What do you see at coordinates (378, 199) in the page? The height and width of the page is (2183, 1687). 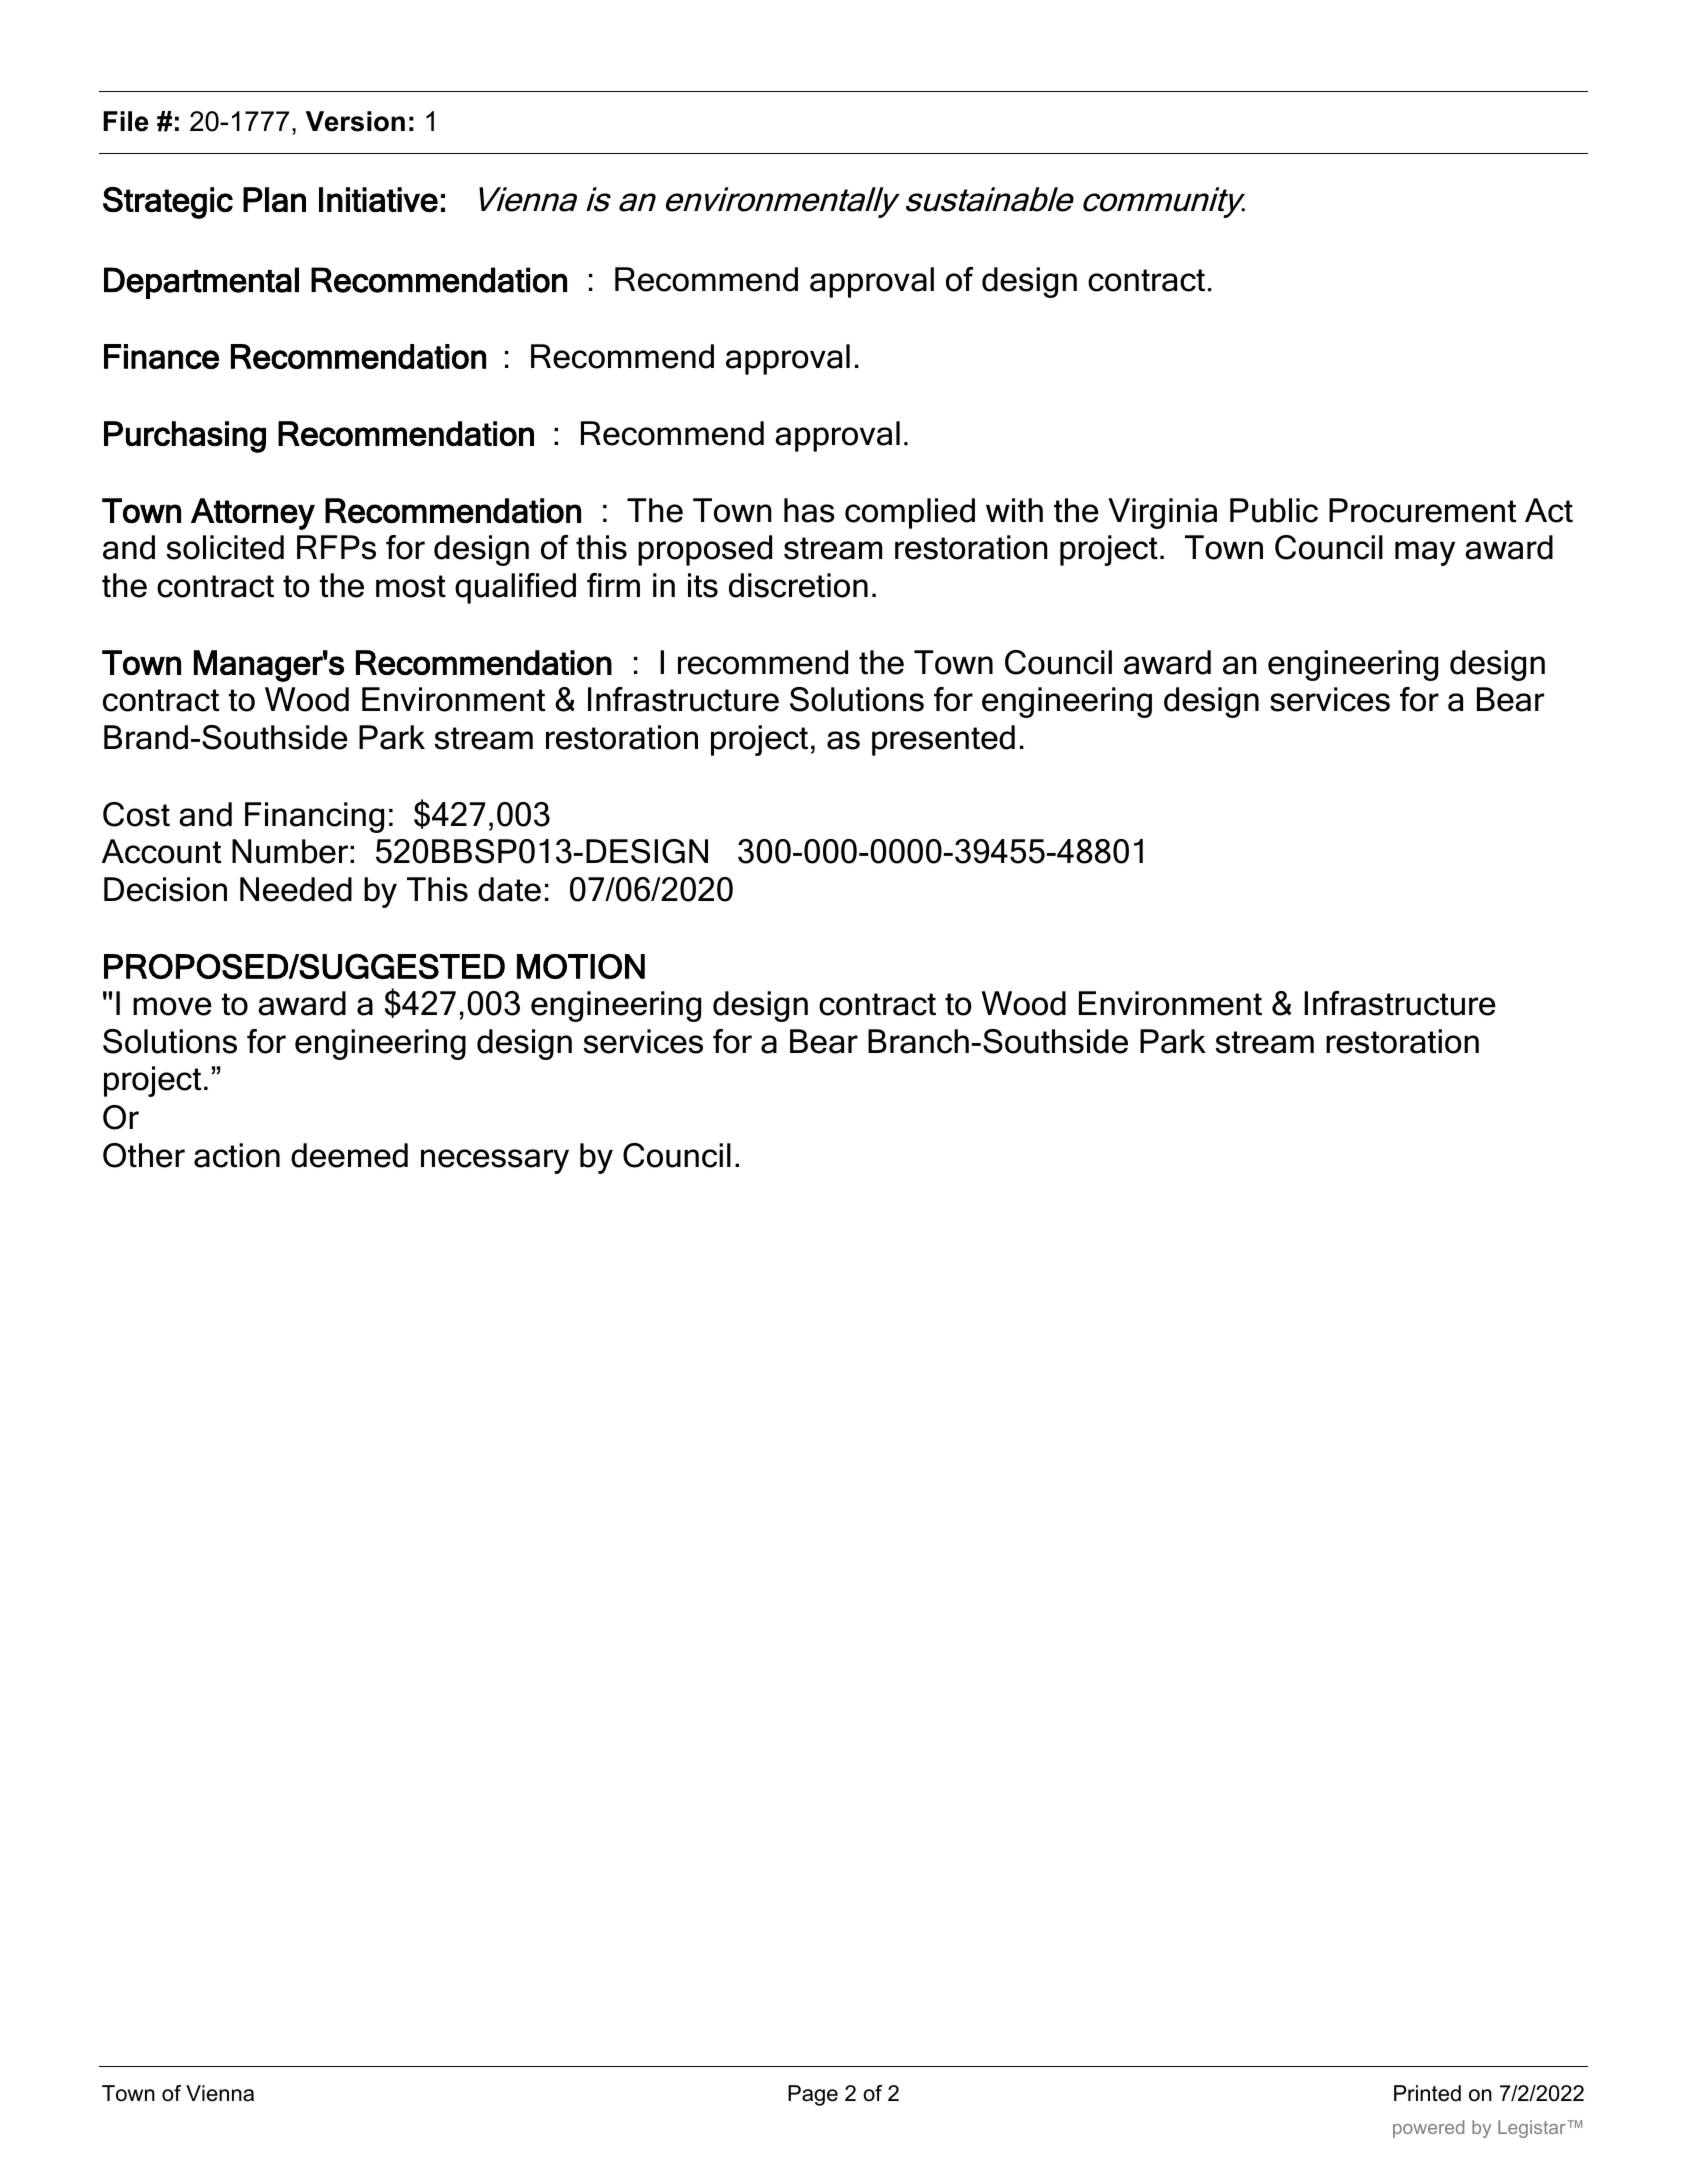 I see `Initiative` at bounding box center [378, 199].
